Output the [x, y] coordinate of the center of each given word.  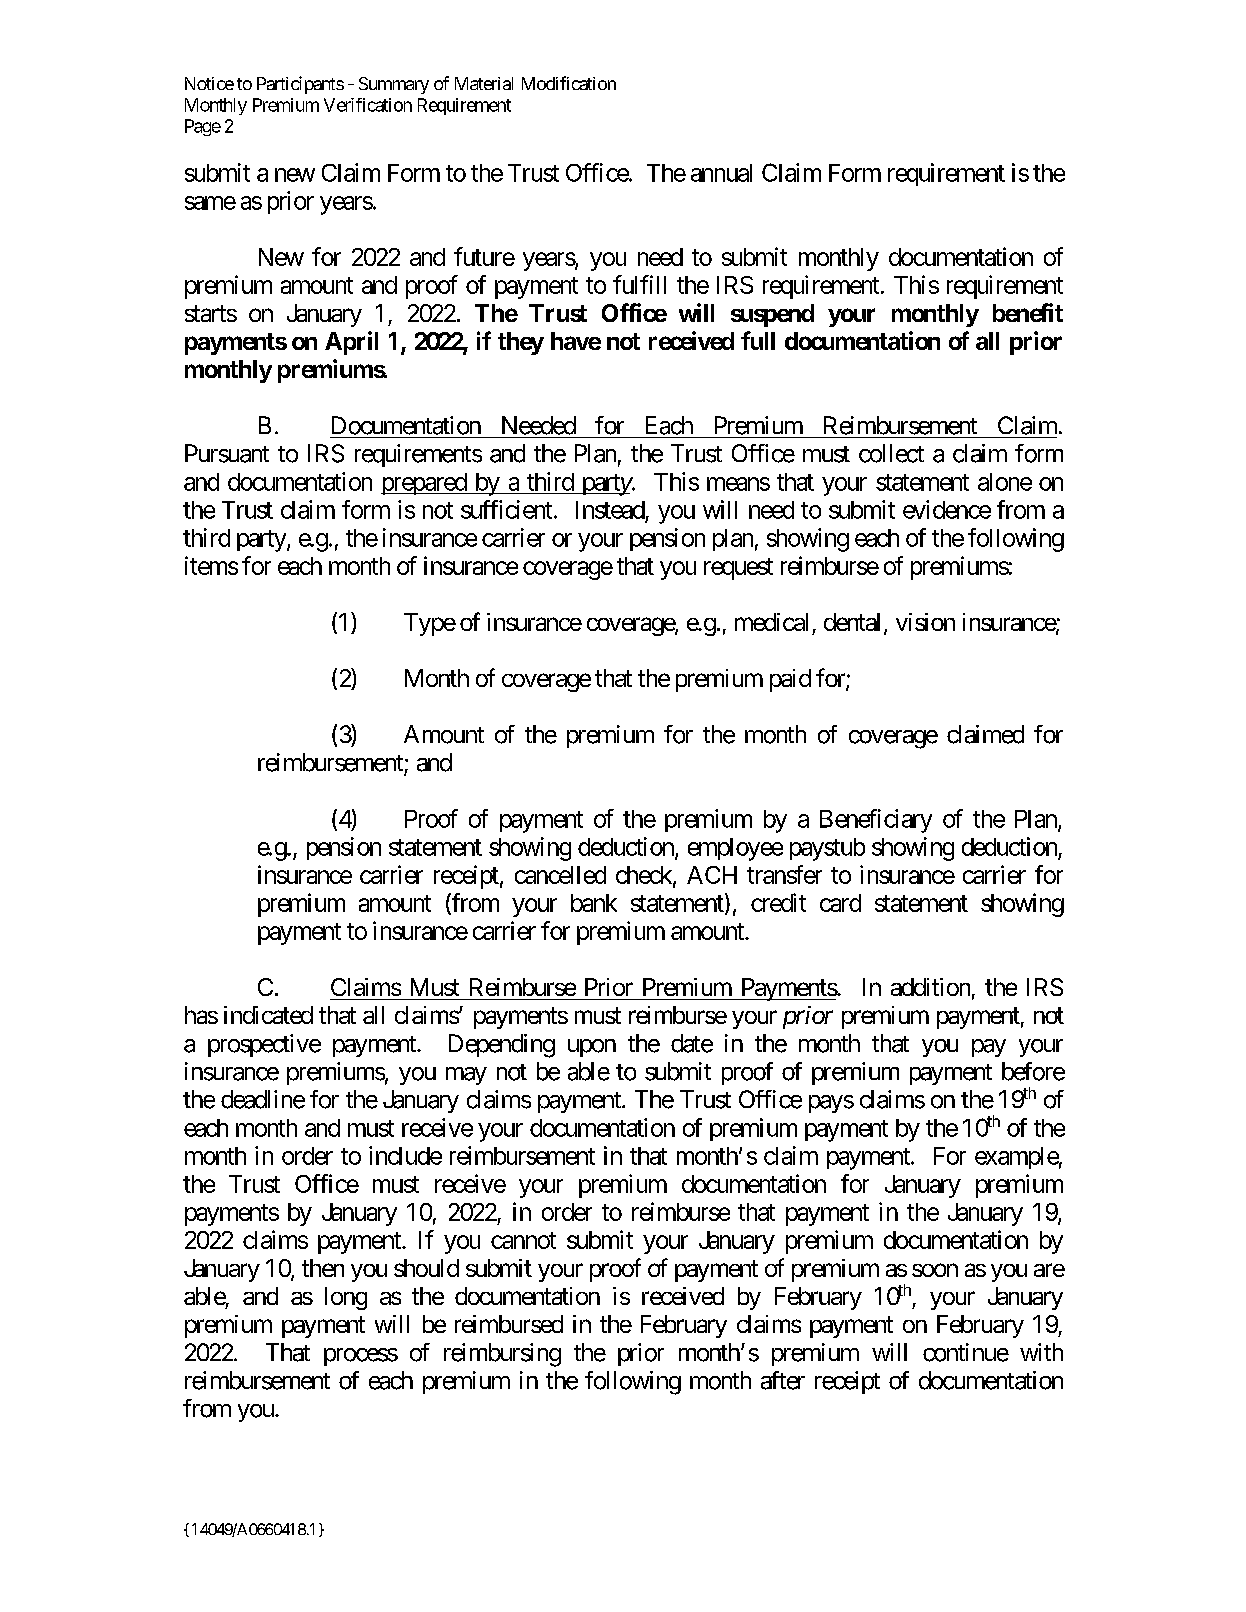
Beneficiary [876, 821]
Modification [569, 83]
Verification [368, 105]
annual [721, 173]
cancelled [560, 875]
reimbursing [502, 1355]
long [346, 1298]
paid [790, 680]
